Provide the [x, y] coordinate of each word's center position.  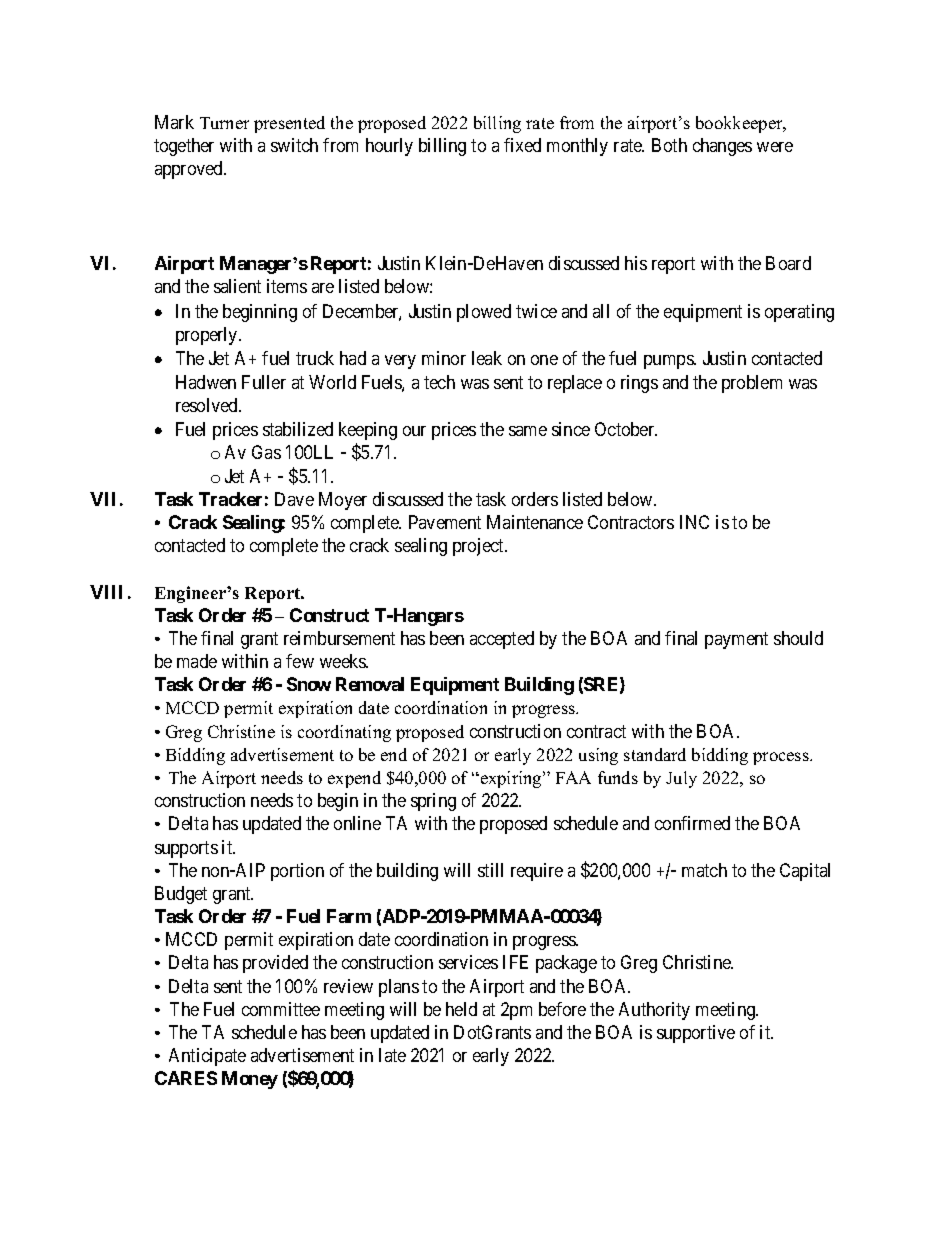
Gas [266, 452]
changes [722, 147]
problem [752, 384]
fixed [522, 145]
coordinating [344, 733]
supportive [696, 1034]
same [528, 431]
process [782, 758]
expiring [511, 779]
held [461, 1009]
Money [250, 1080]
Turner [224, 123]
